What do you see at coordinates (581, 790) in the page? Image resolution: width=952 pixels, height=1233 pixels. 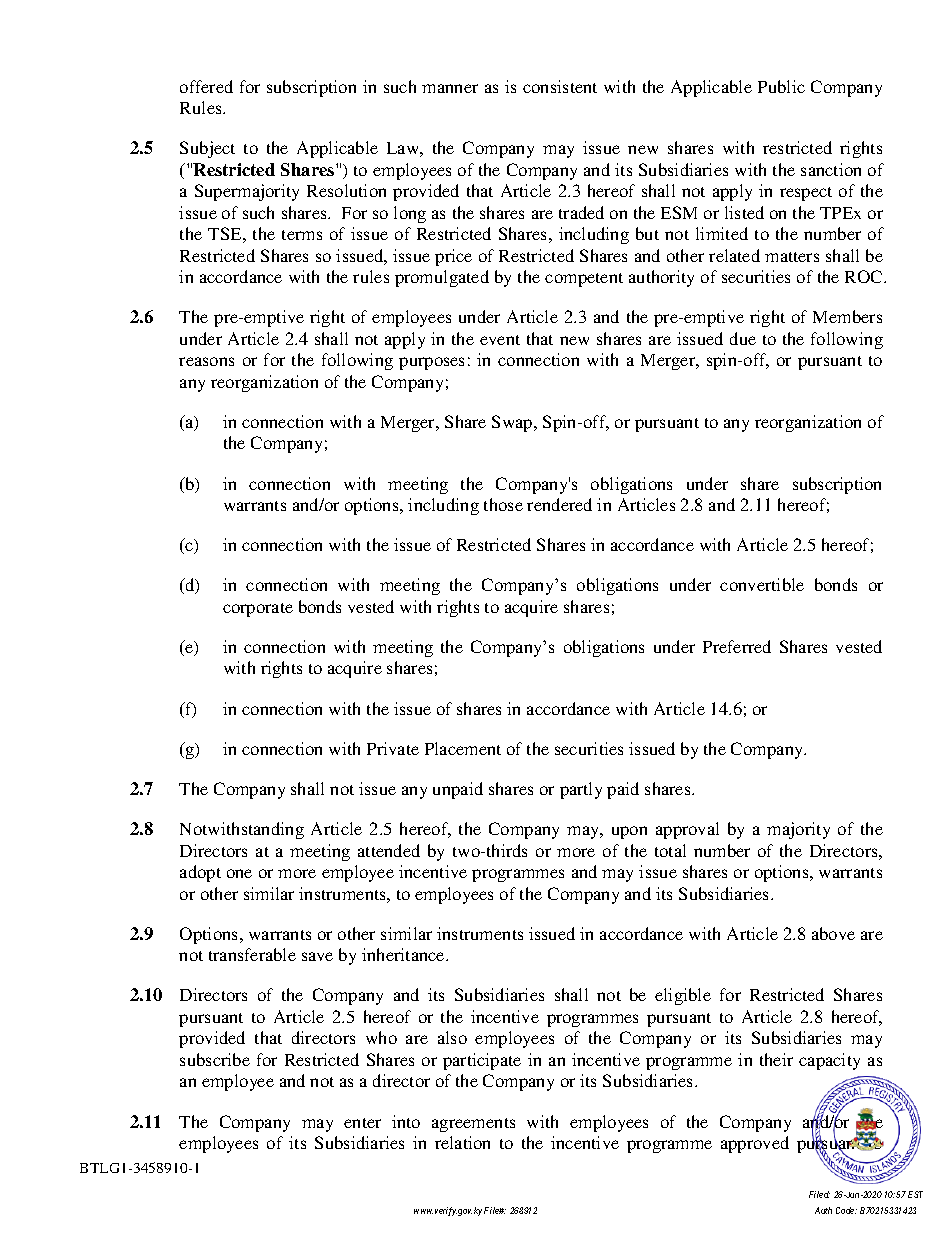 I see `partly` at bounding box center [581, 790].
